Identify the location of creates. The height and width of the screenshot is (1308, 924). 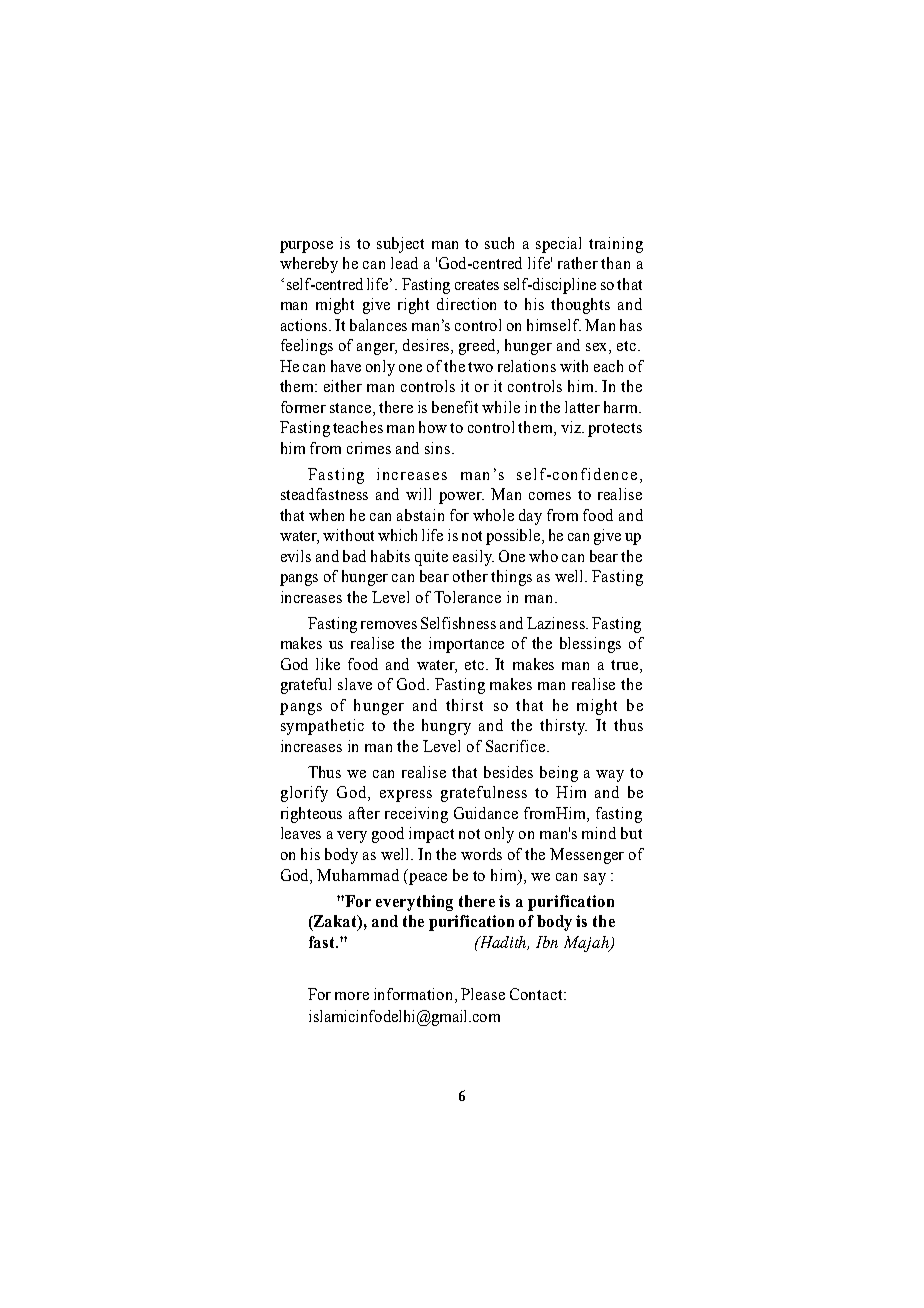
(477, 285).
